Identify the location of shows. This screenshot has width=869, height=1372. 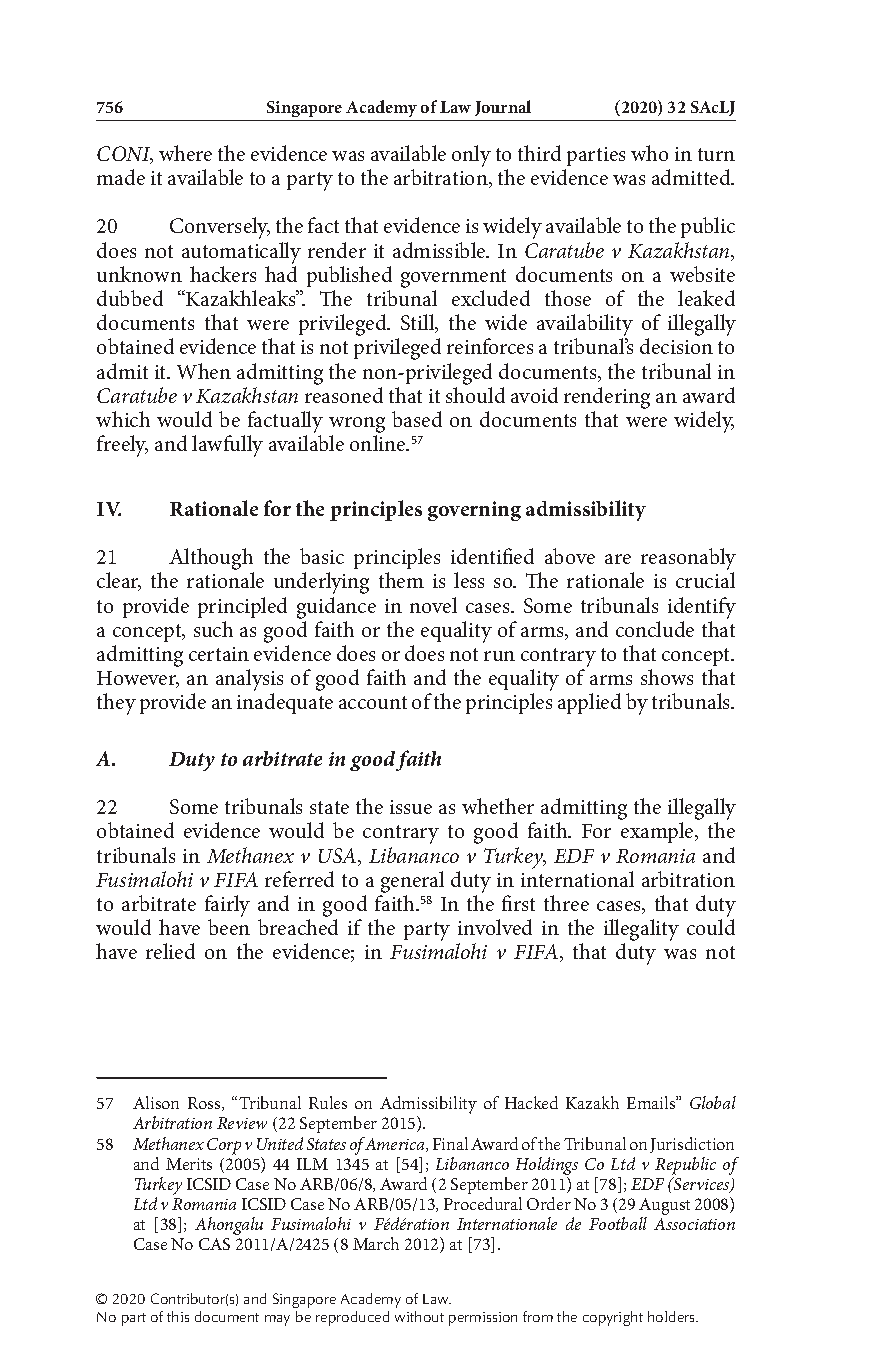
(667, 677).
